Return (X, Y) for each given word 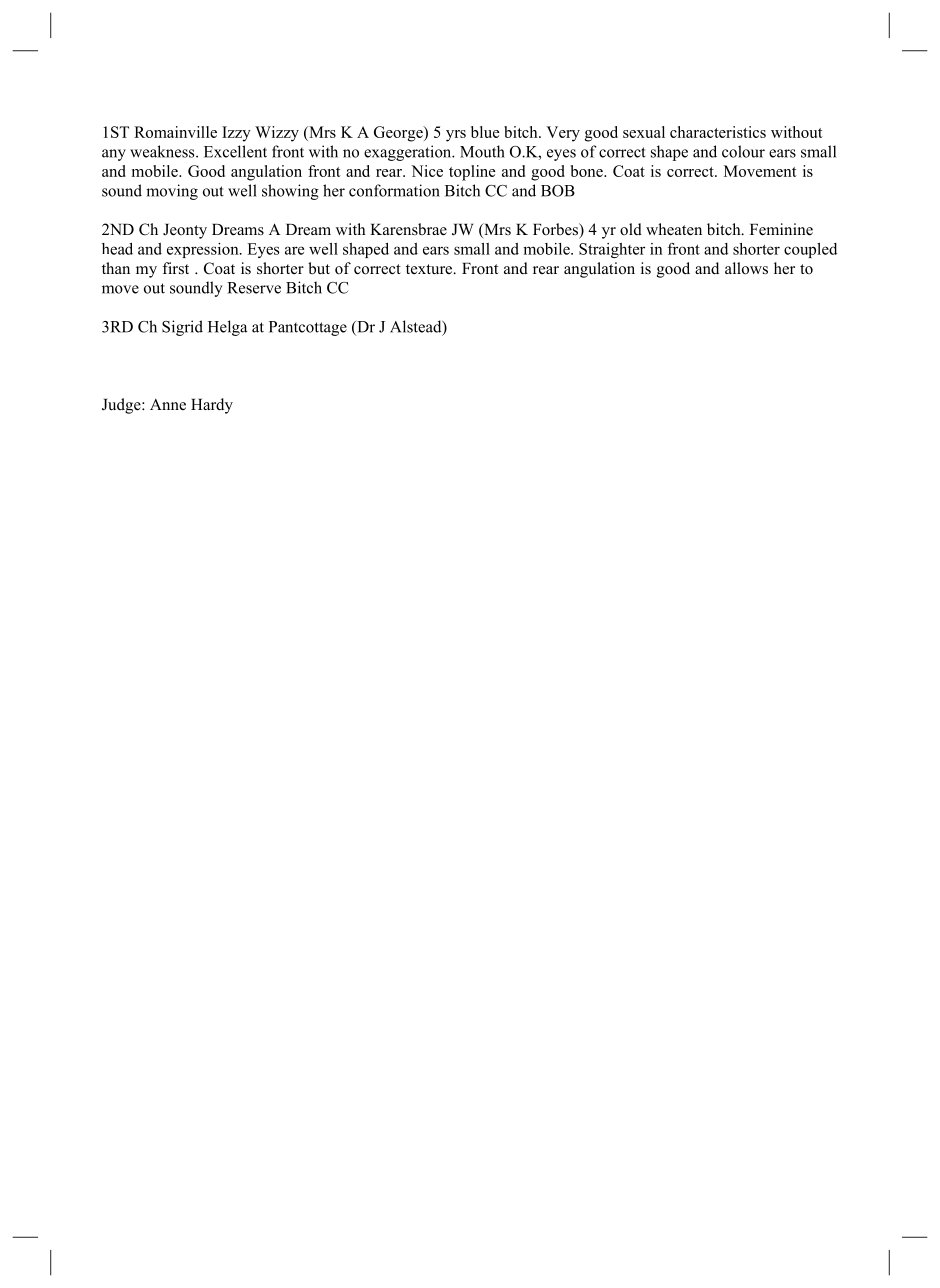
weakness (163, 151)
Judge (122, 406)
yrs (456, 136)
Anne (168, 404)
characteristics (718, 132)
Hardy (212, 406)
